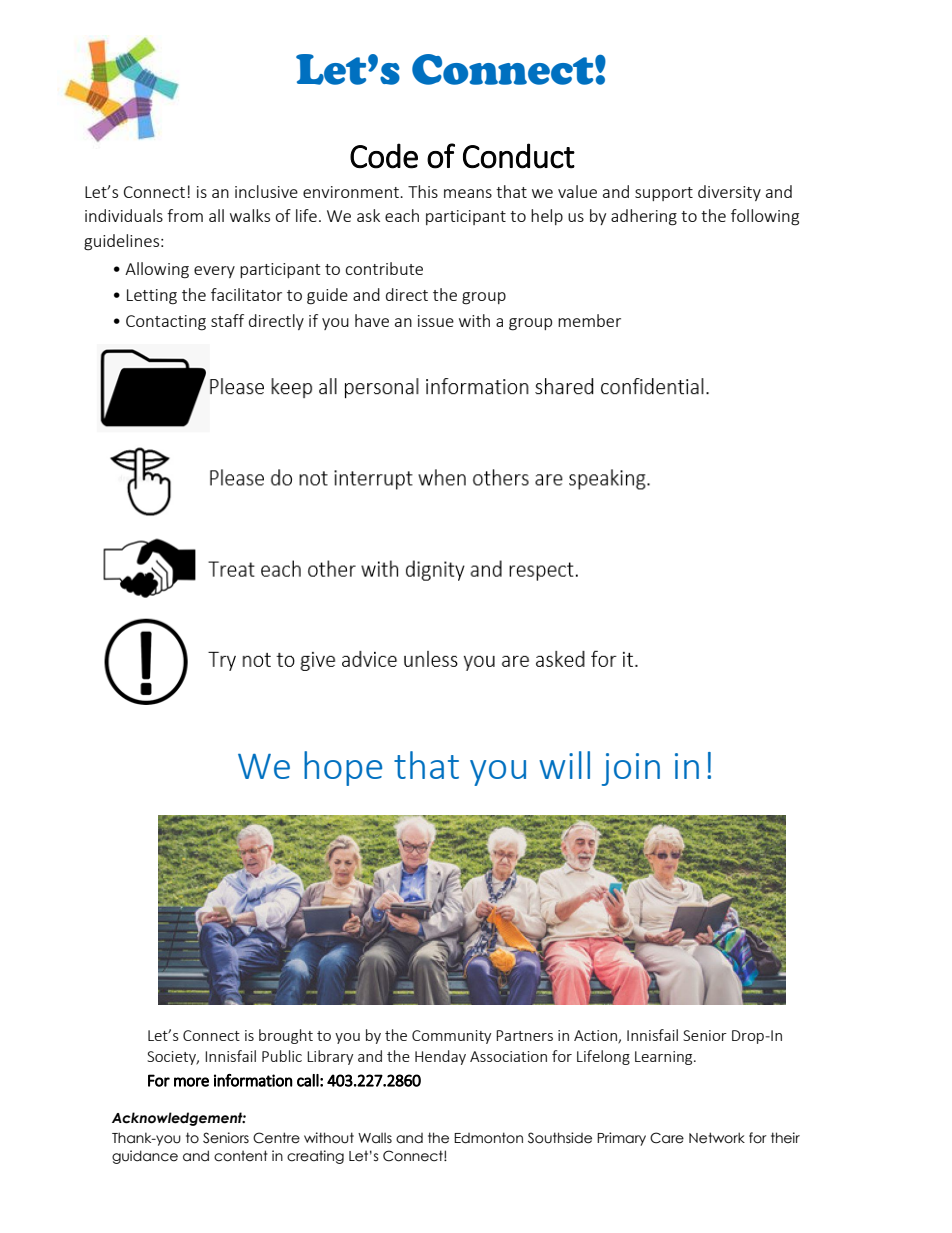 The height and width of the page is (1233, 952). Describe the element at coordinates (468, 193) in the page. I see `means` at that location.
